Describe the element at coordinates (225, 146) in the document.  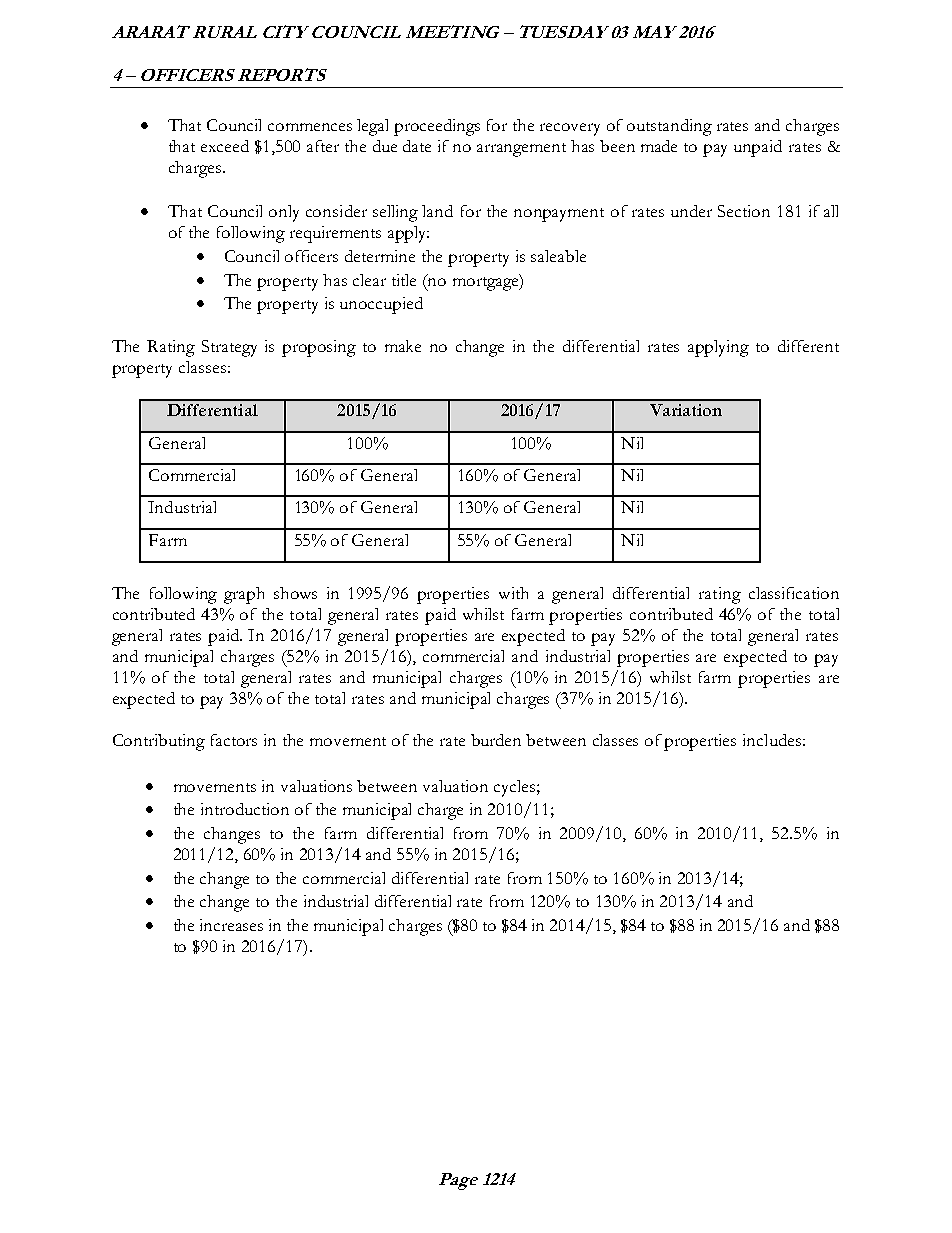
I see `exceed` at that location.
